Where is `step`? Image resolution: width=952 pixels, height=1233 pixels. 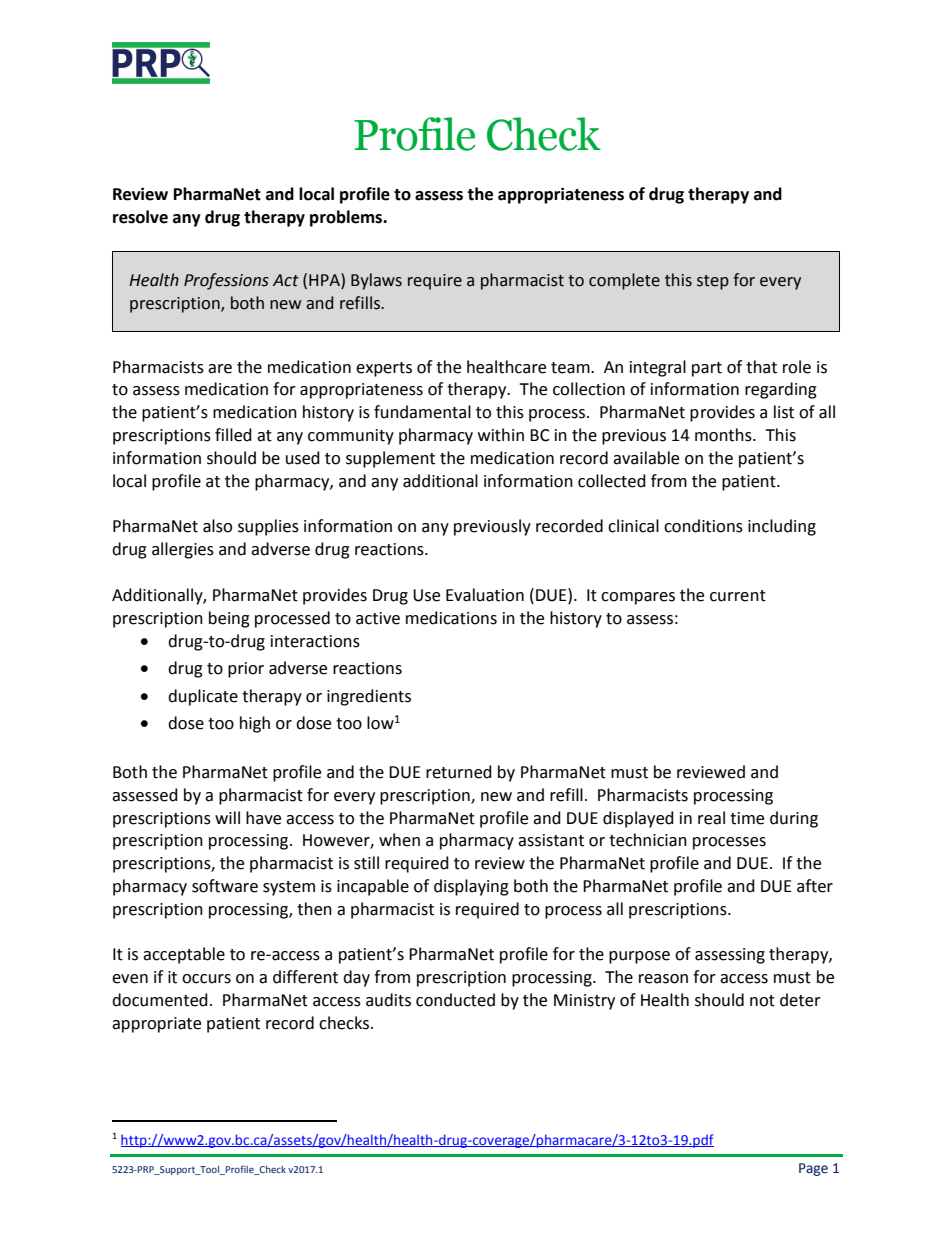
step is located at coordinates (713, 282).
